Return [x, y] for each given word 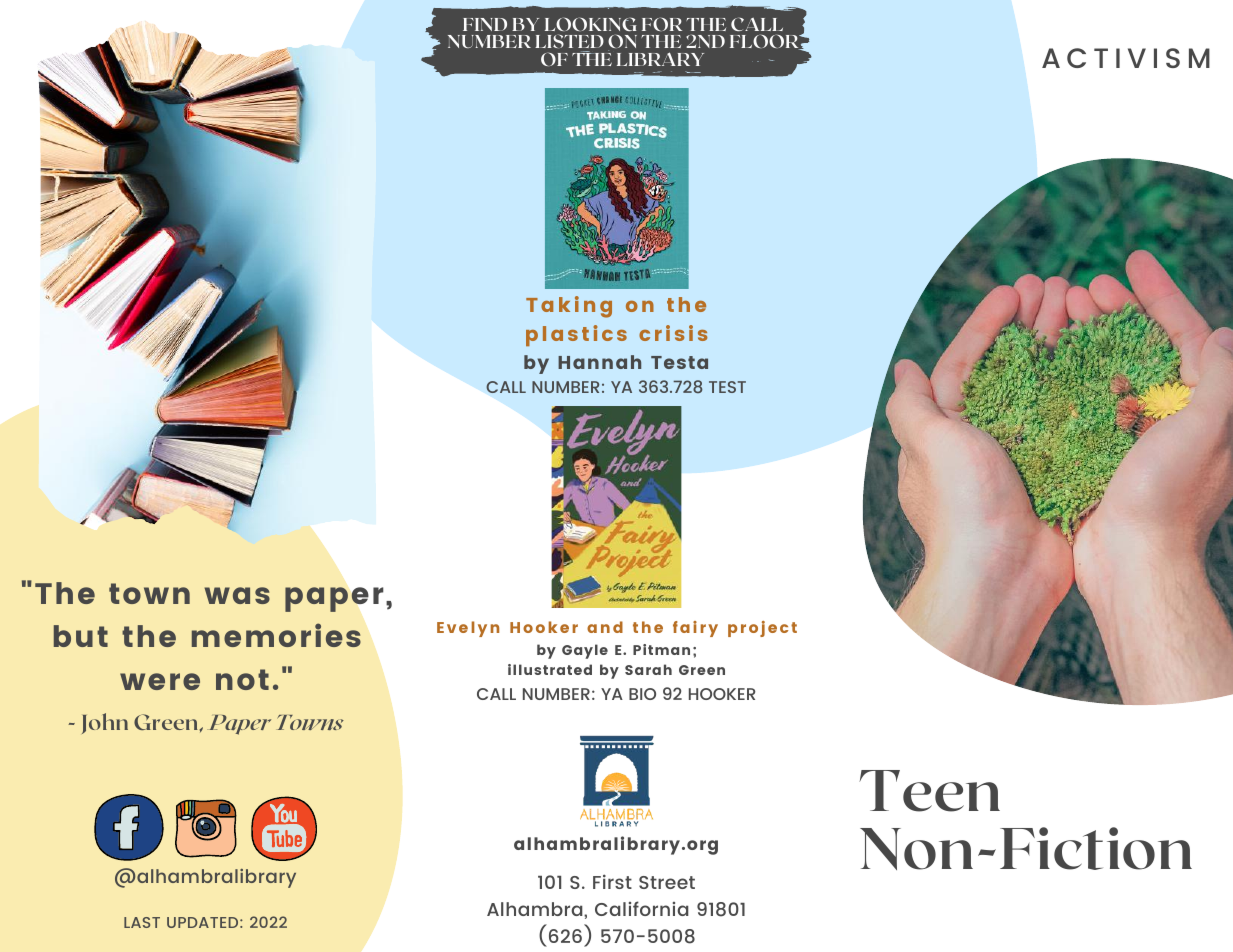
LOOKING [591, 24]
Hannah [599, 362]
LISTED [569, 41]
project [762, 629]
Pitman [661, 649]
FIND [485, 24]
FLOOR [765, 42]
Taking [569, 307]
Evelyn [468, 629]
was [237, 595]
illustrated [550, 669]
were [160, 681]
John [105, 723]
